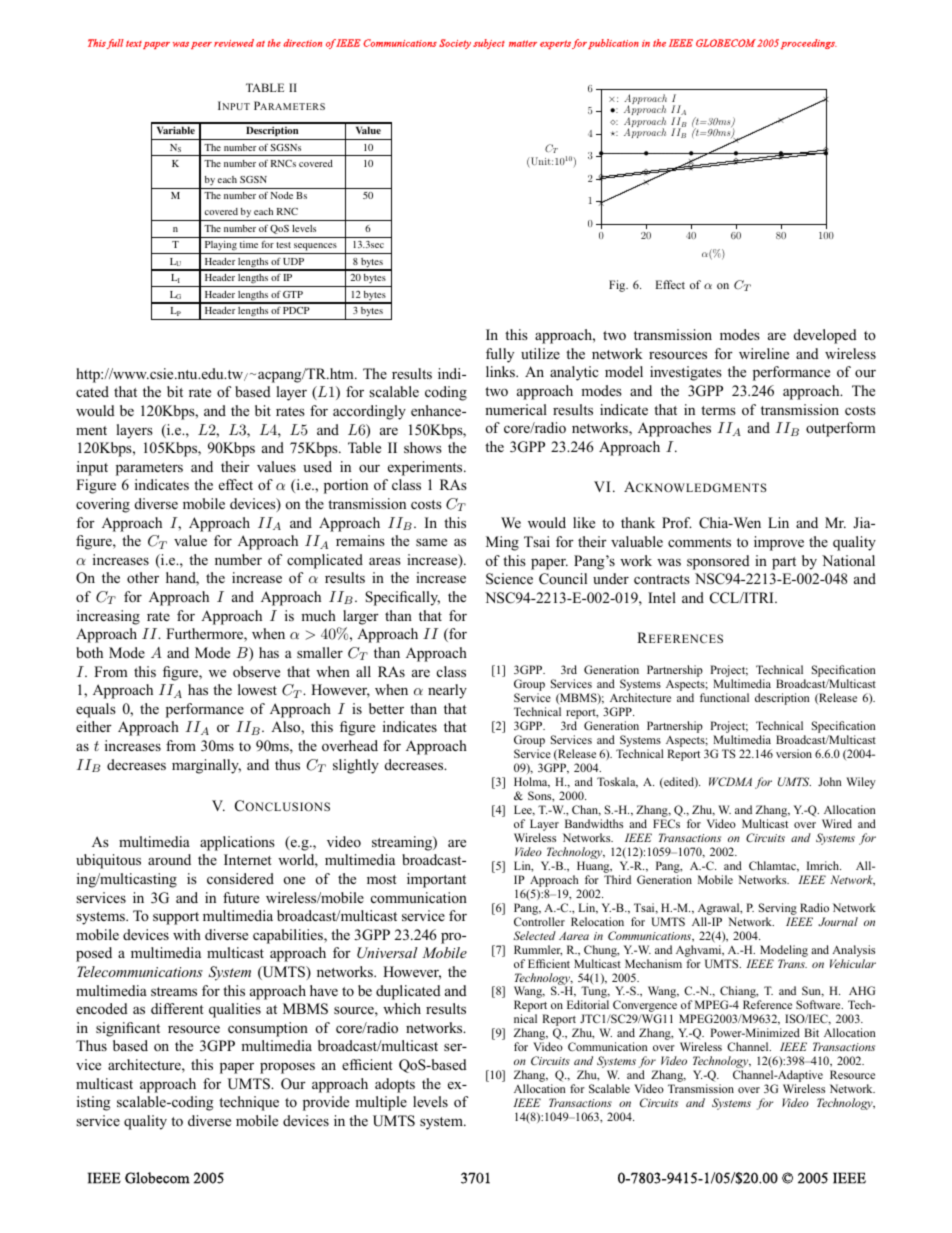 The height and width of the page is (1233, 952). Describe the element at coordinates (94, 726) in the page. I see `either` at that location.
